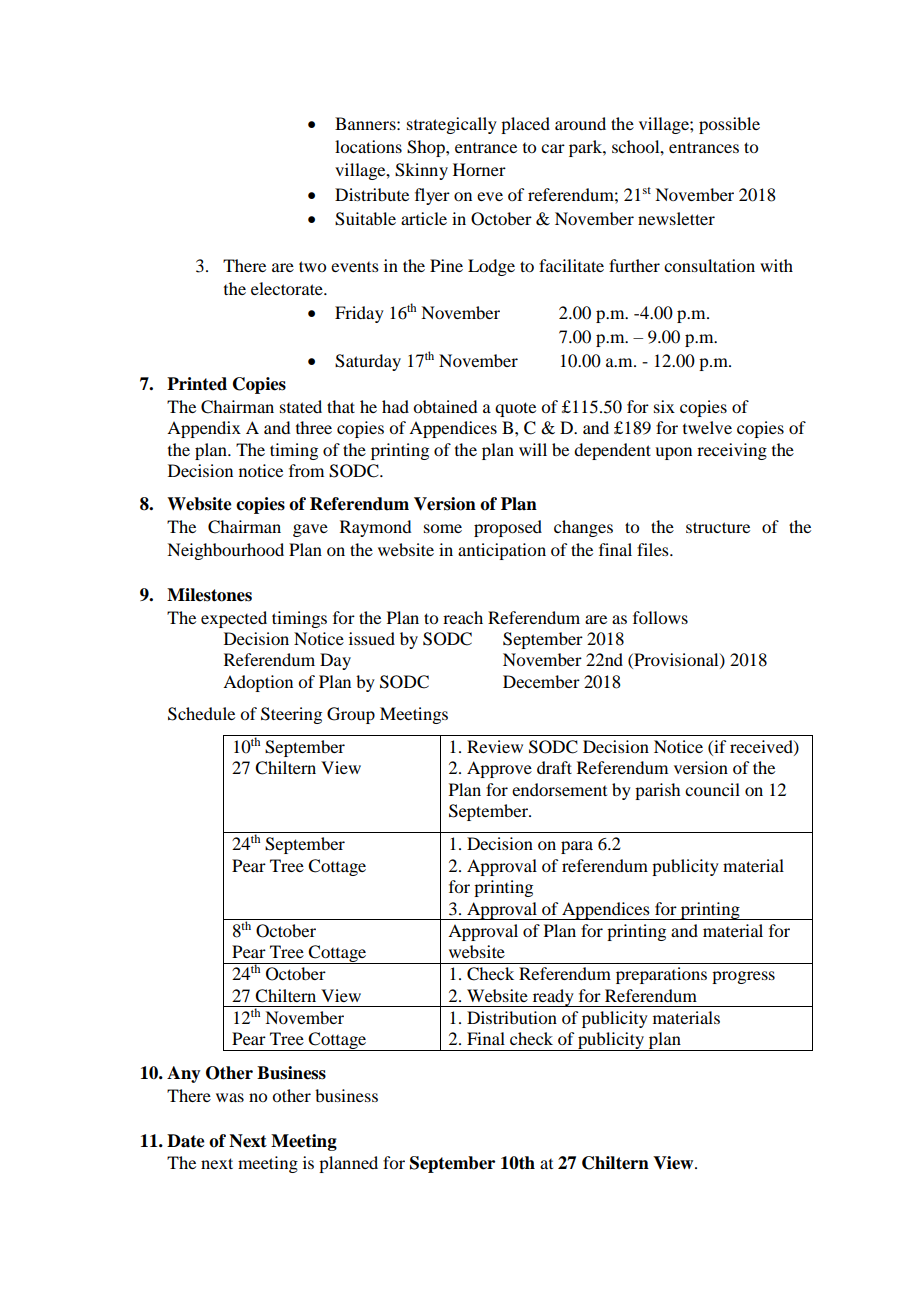  What do you see at coordinates (184, 1074) in the document?
I see `Any` at bounding box center [184, 1074].
